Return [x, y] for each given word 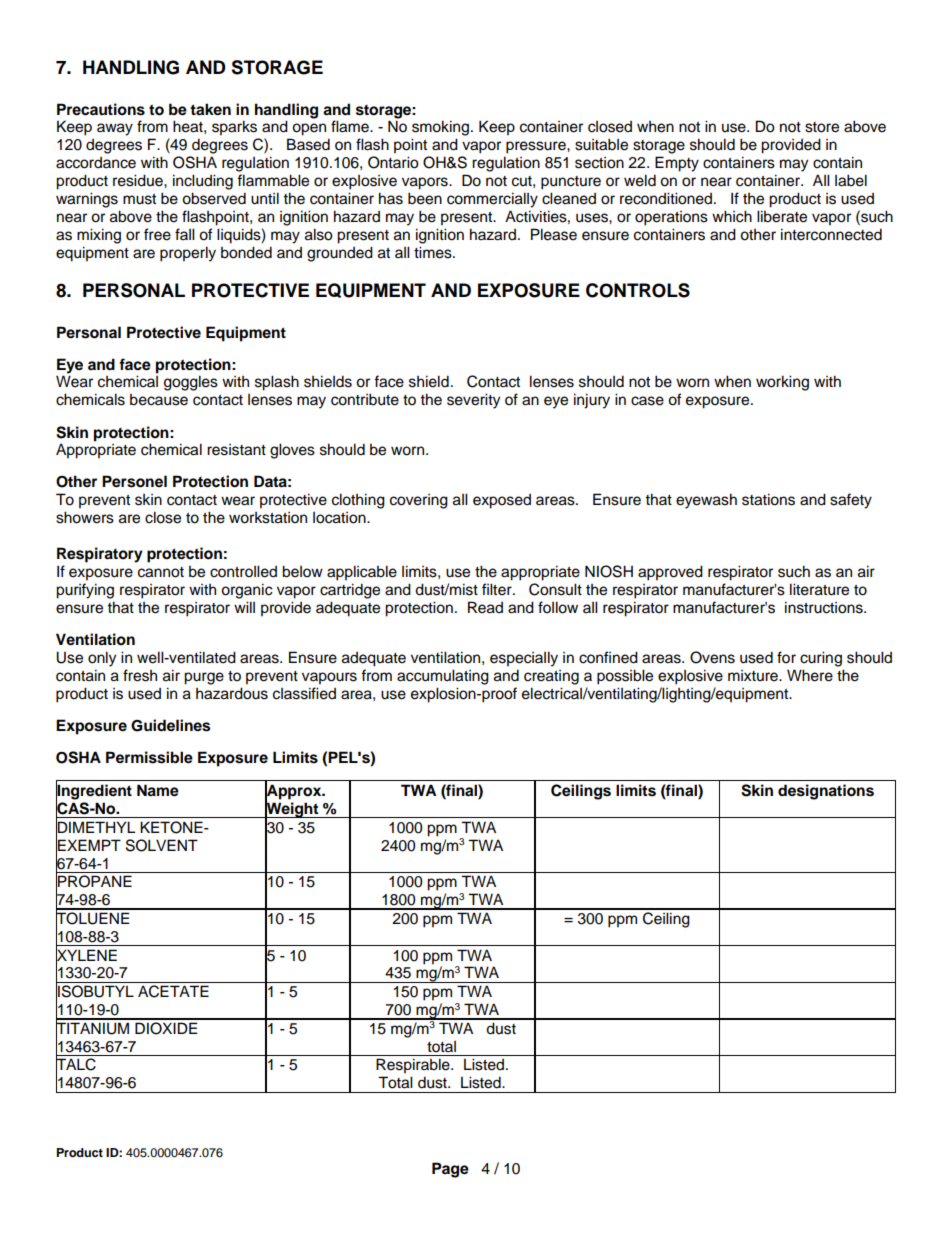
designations [826, 792]
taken [210, 109]
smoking [440, 128]
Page [450, 1170]
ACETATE [173, 991]
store [822, 127]
